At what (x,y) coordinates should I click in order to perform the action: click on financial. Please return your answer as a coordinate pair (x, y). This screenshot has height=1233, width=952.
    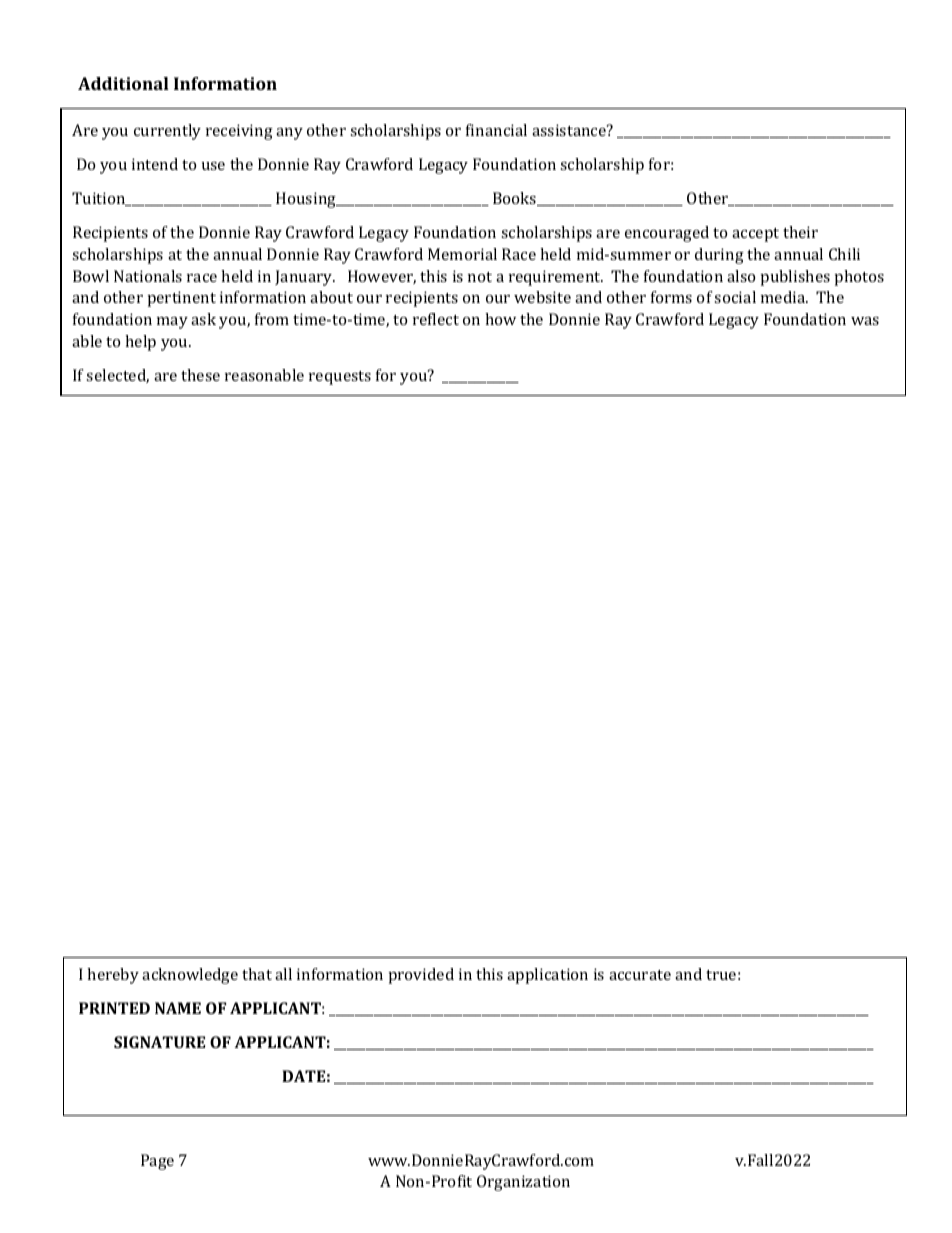
    Looking at the image, I should click on (496, 130).
